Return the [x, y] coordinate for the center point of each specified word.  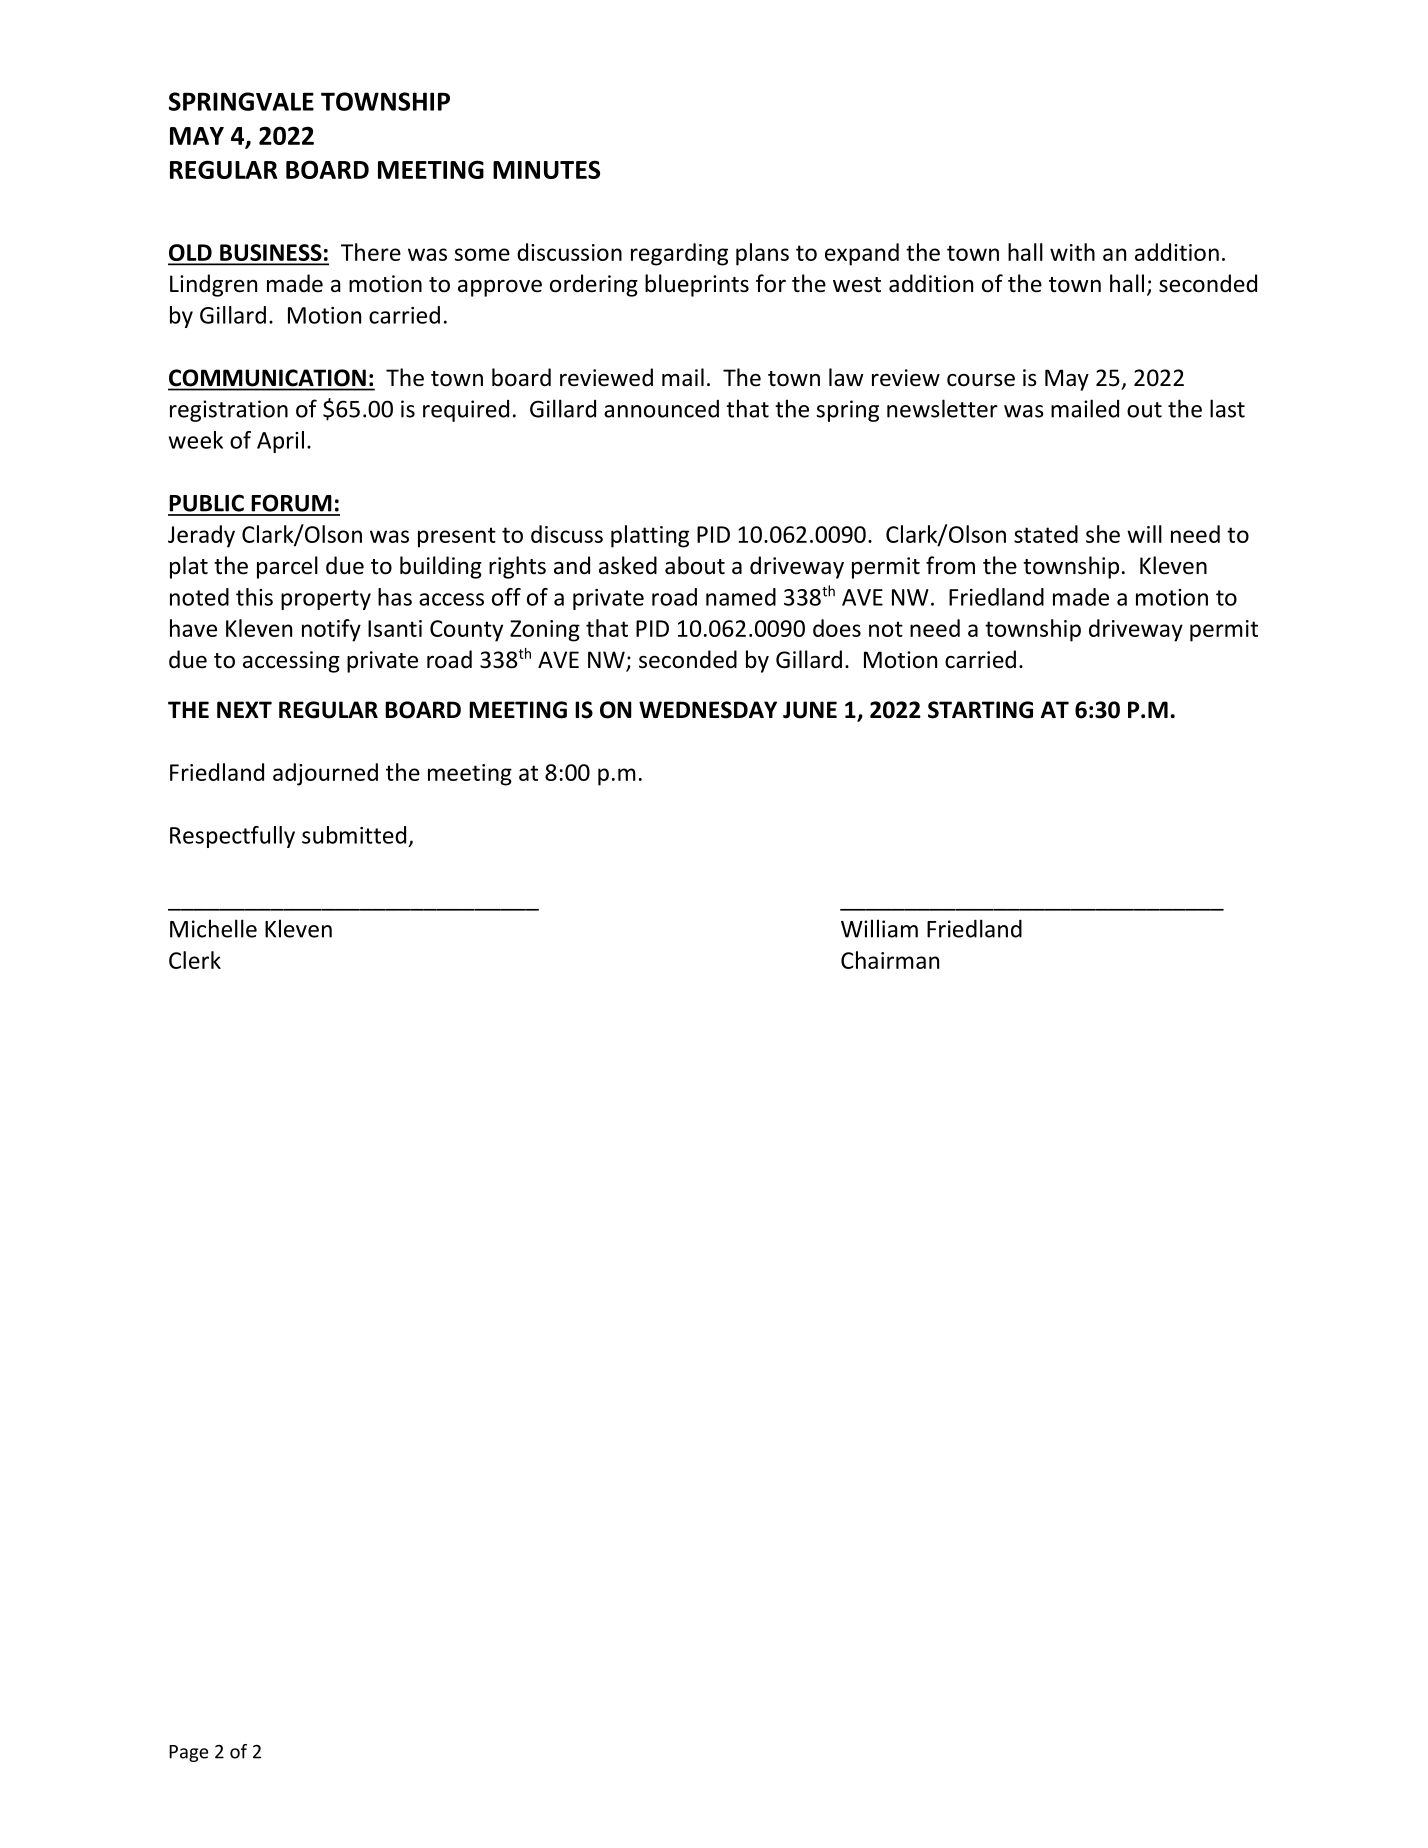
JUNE [810, 710]
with [1072, 252]
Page [188, 1753]
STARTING [980, 710]
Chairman [890, 960]
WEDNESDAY [708, 710]
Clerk [195, 960]
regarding [679, 254]
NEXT [244, 709]
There [371, 252]
